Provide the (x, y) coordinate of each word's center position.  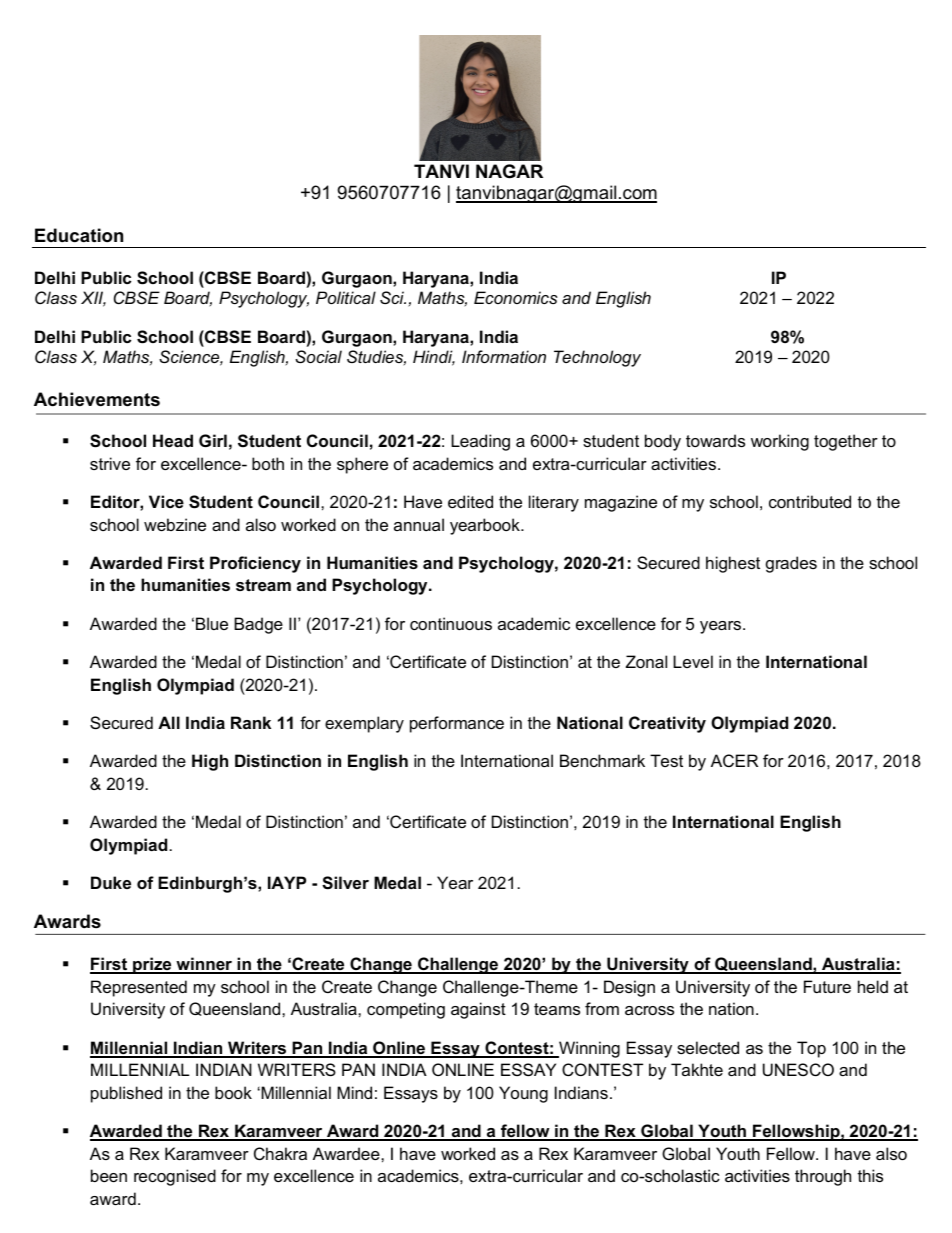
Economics (516, 297)
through (823, 1177)
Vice (166, 501)
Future (827, 986)
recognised (175, 1177)
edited (470, 501)
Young (523, 1094)
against (478, 1010)
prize (152, 965)
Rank (251, 722)
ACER (734, 760)
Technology (597, 358)
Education (79, 235)
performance (457, 724)
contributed (810, 501)
